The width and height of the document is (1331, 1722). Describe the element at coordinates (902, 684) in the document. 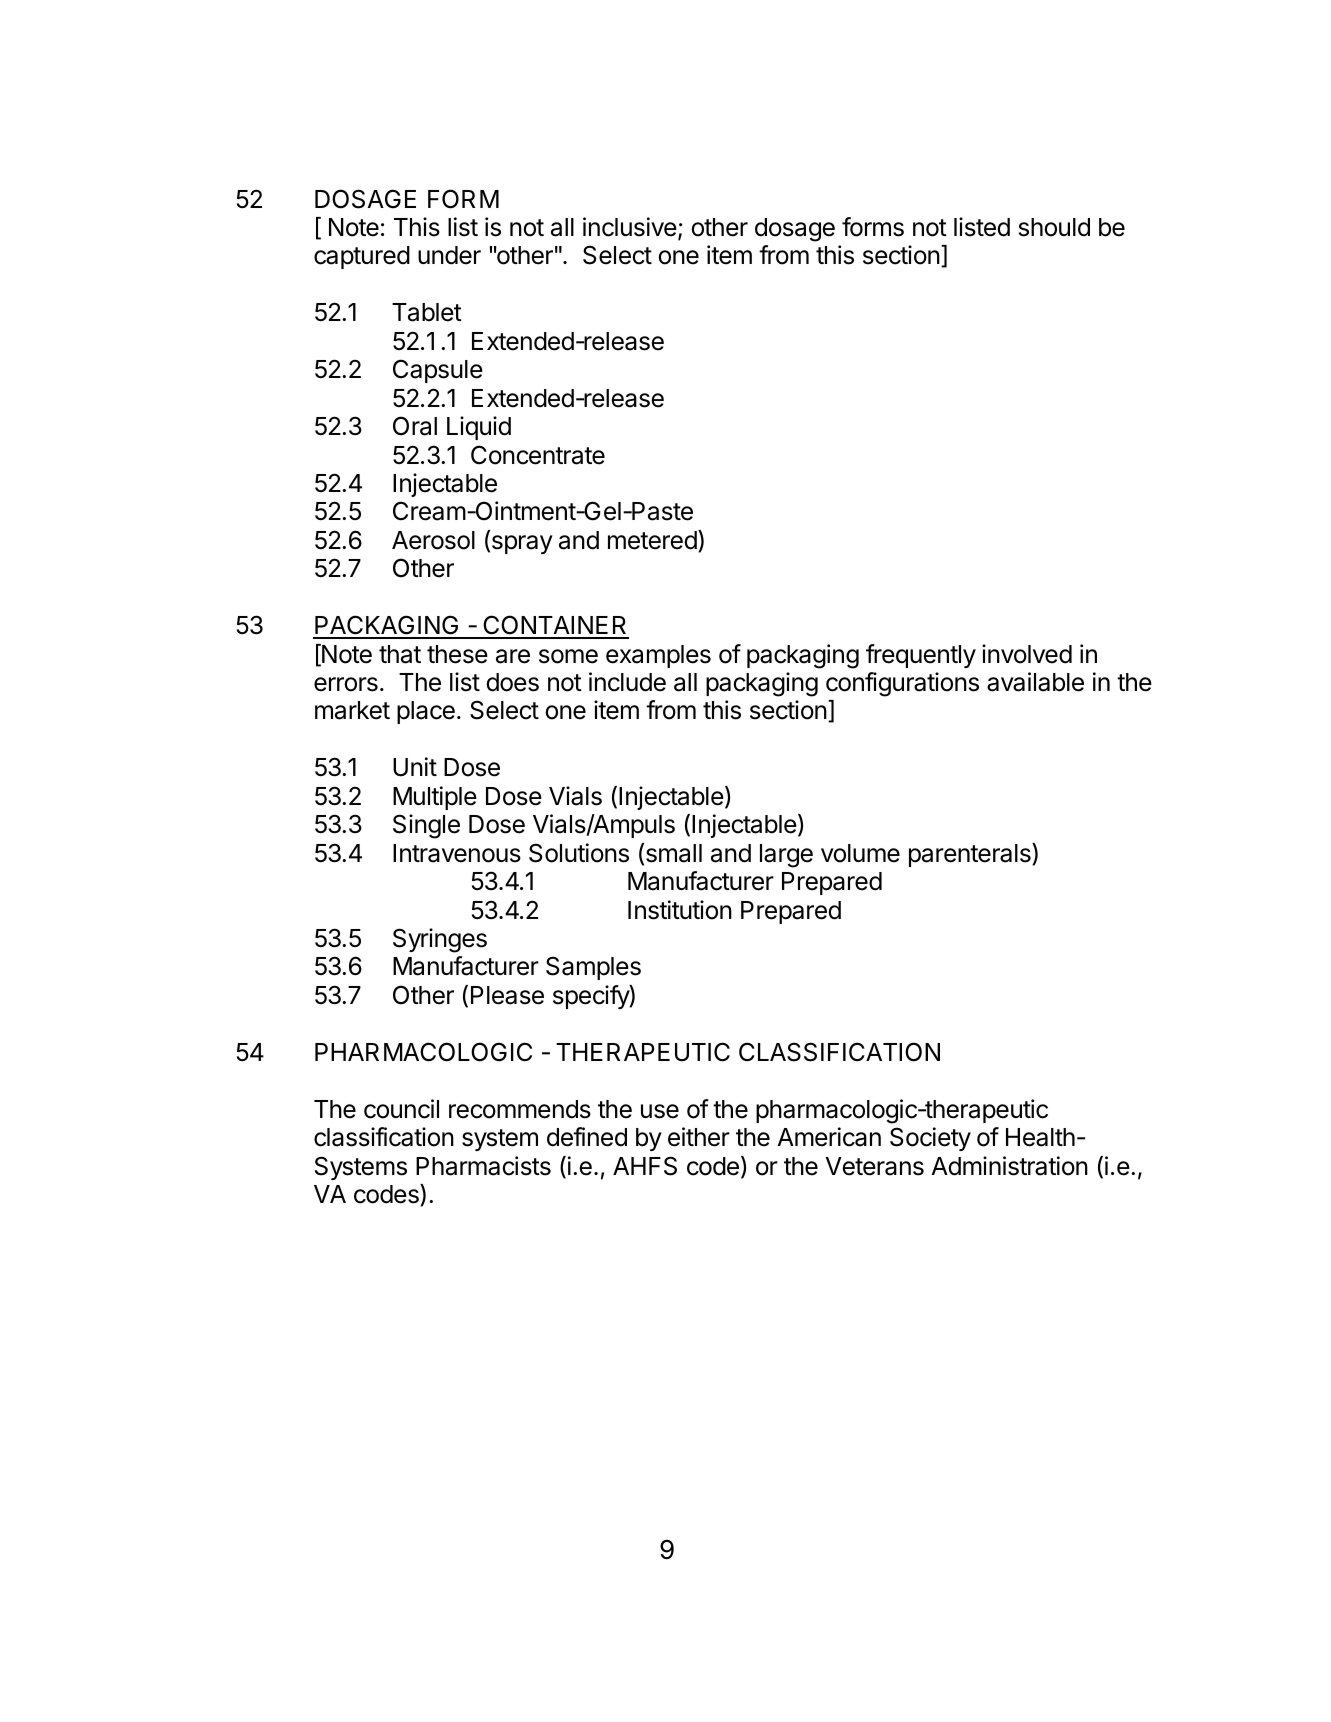

I see `configurations` at that location.
